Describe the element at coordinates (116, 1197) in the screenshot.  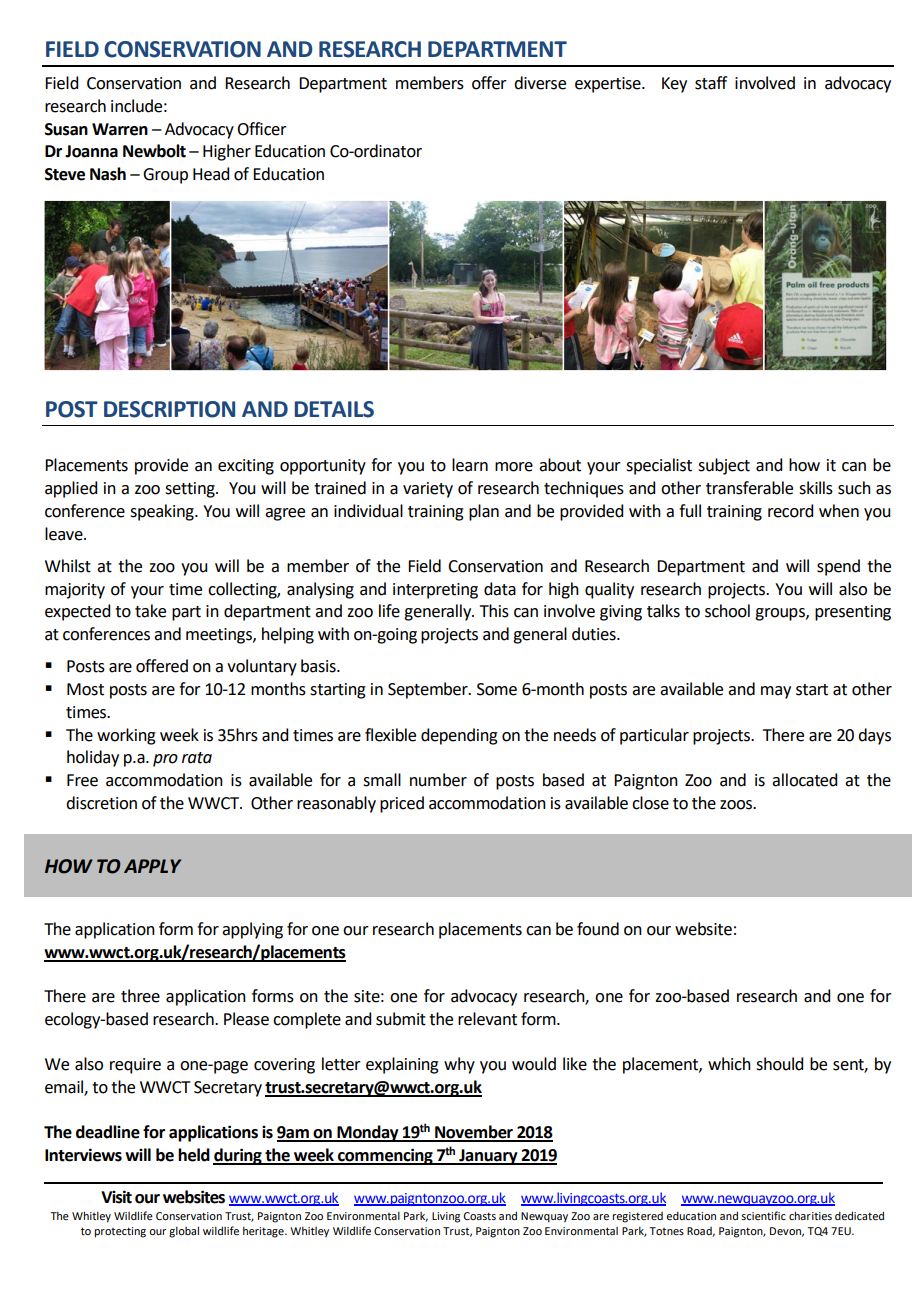
I see `Visit` at that location.
